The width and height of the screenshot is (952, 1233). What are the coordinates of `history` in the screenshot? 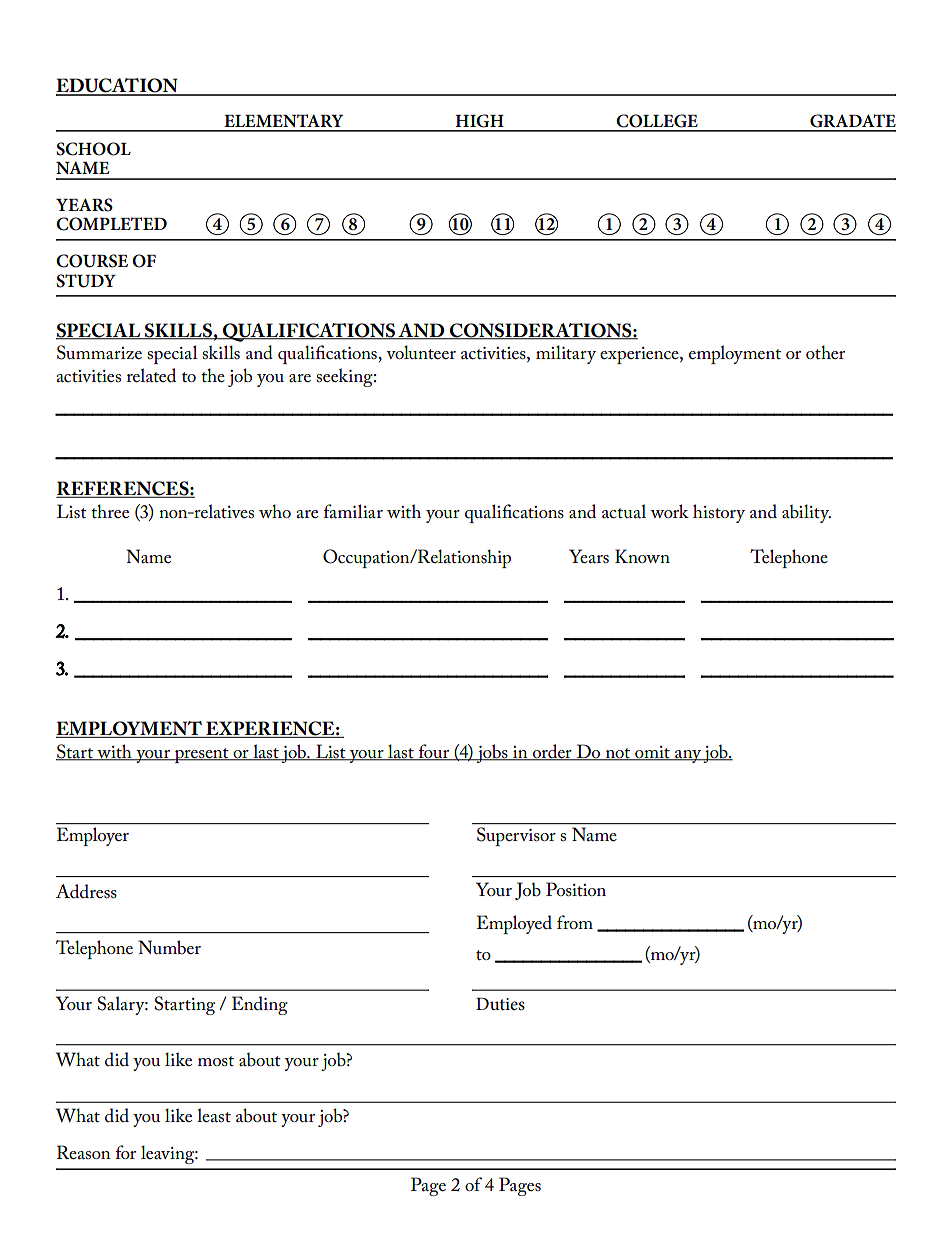 It's located at (719, 513).
